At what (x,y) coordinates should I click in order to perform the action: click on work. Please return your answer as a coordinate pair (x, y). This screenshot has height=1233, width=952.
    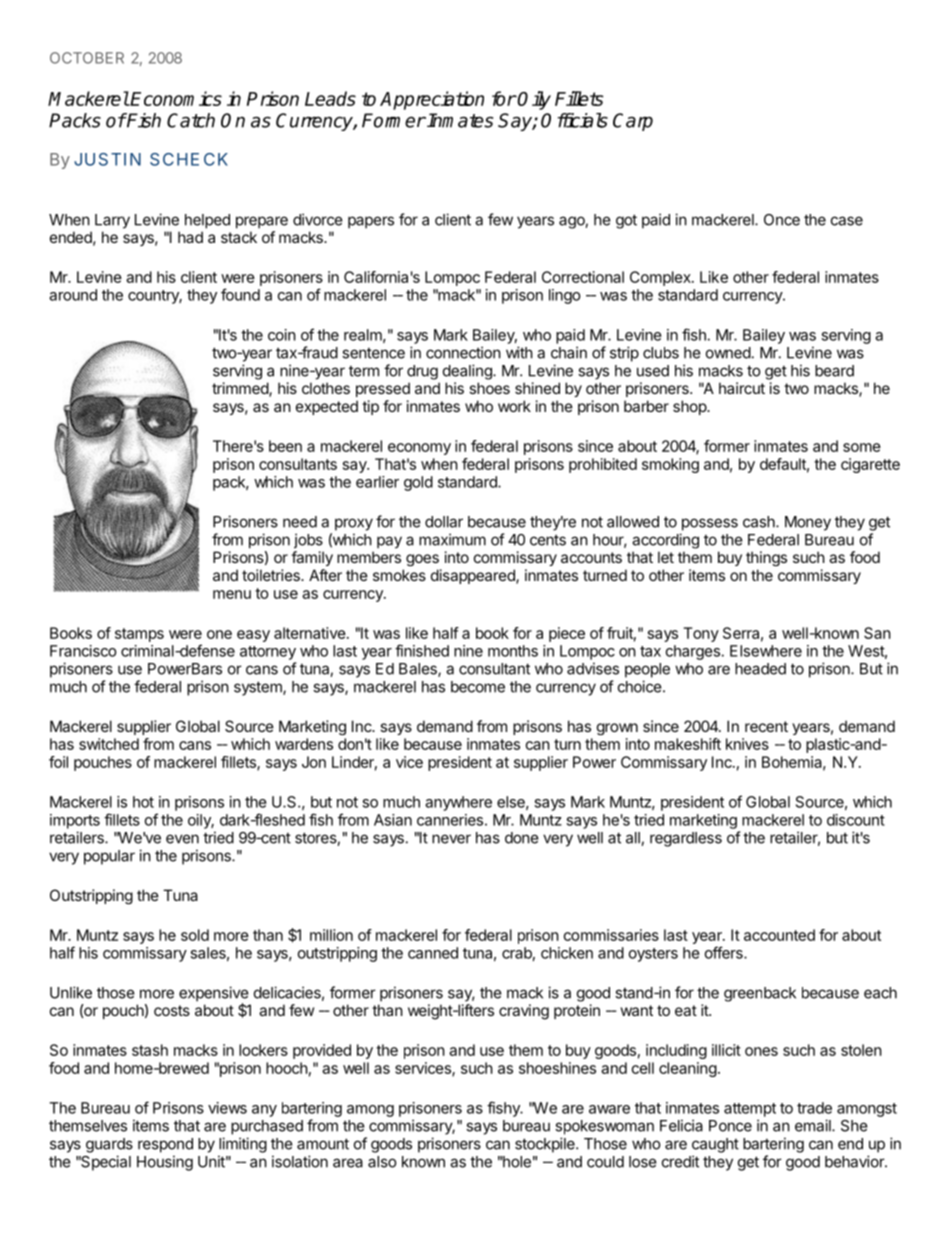
    Looking at the image, I should click on (514, 406).
